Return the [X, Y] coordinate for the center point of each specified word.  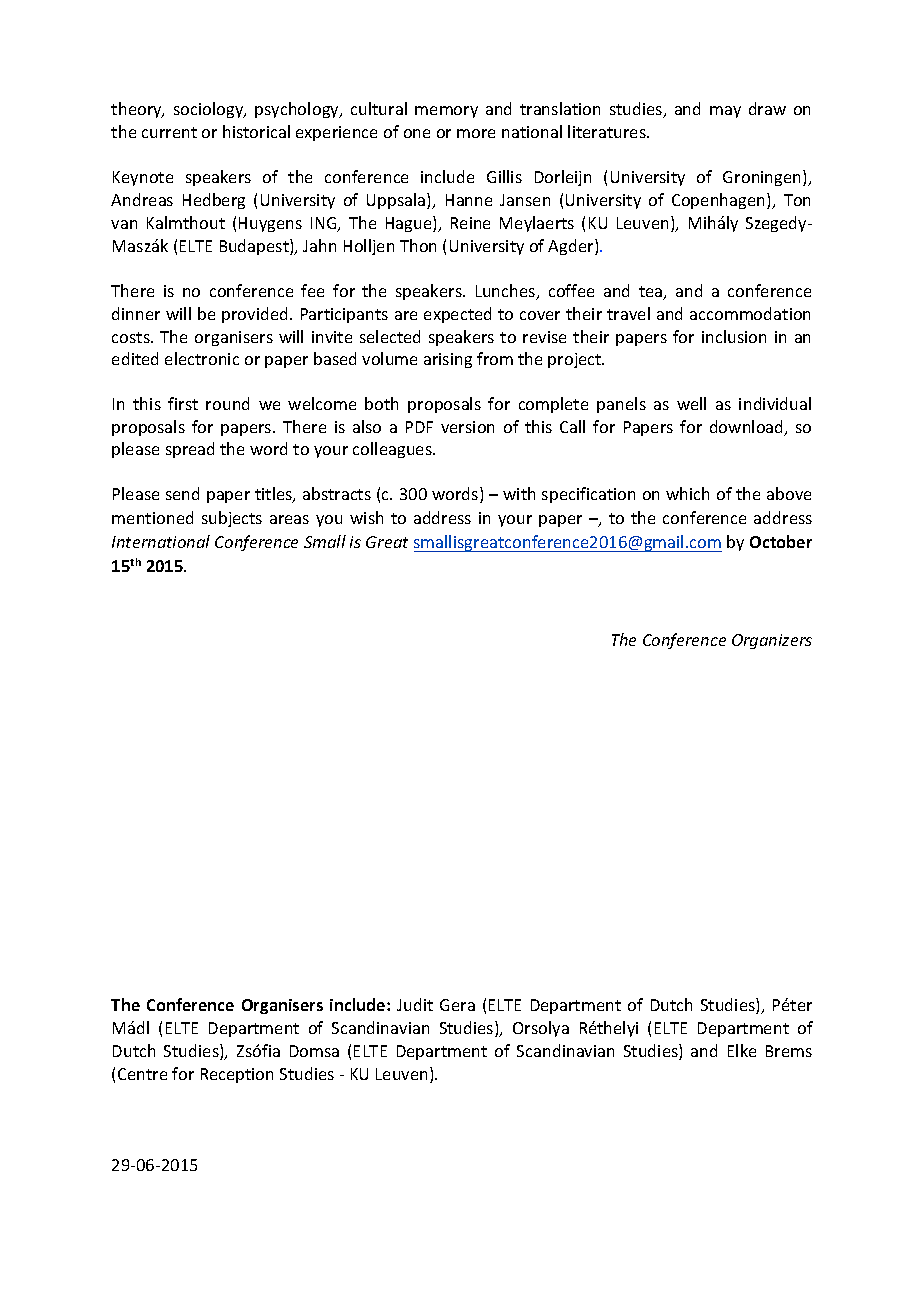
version [467, 427]
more [476, 133]
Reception [237, 1075]
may [725, 112]
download [748, 428]
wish [366, 517]
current [169, 132]
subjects [232, 519]
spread [190, 450]
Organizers [772, 641]
